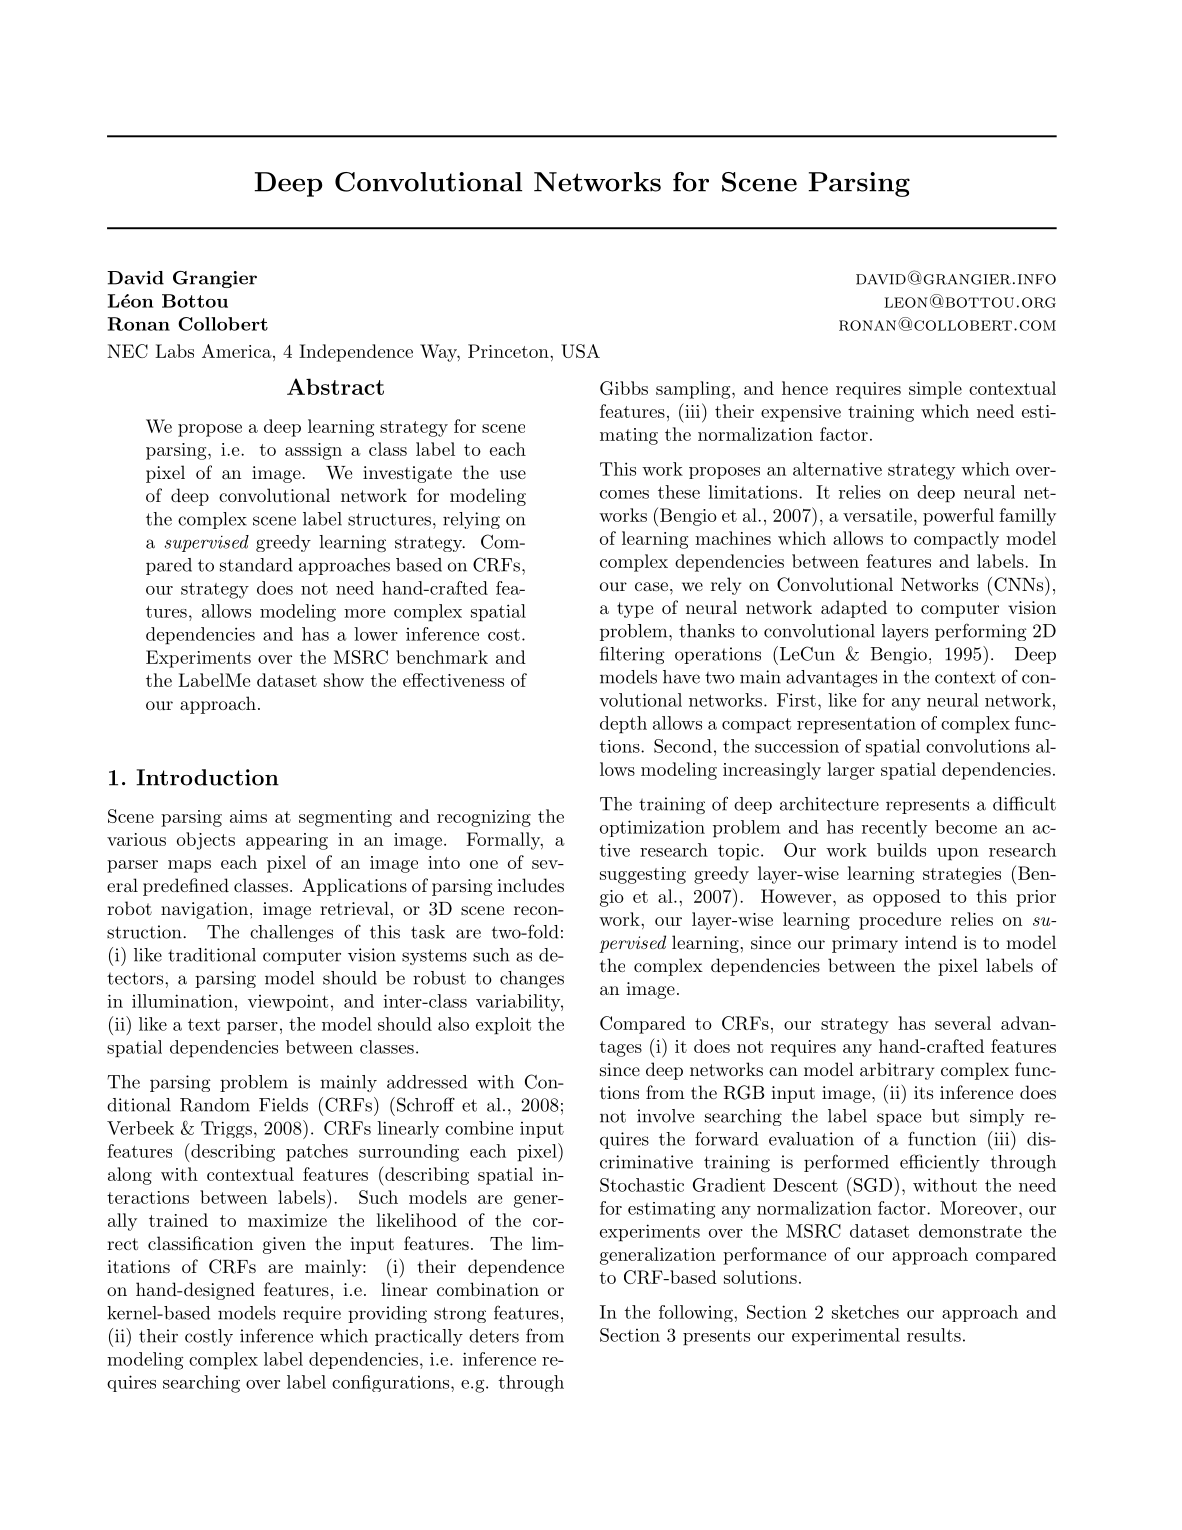  I want to click on depth, so click(623, 725).
